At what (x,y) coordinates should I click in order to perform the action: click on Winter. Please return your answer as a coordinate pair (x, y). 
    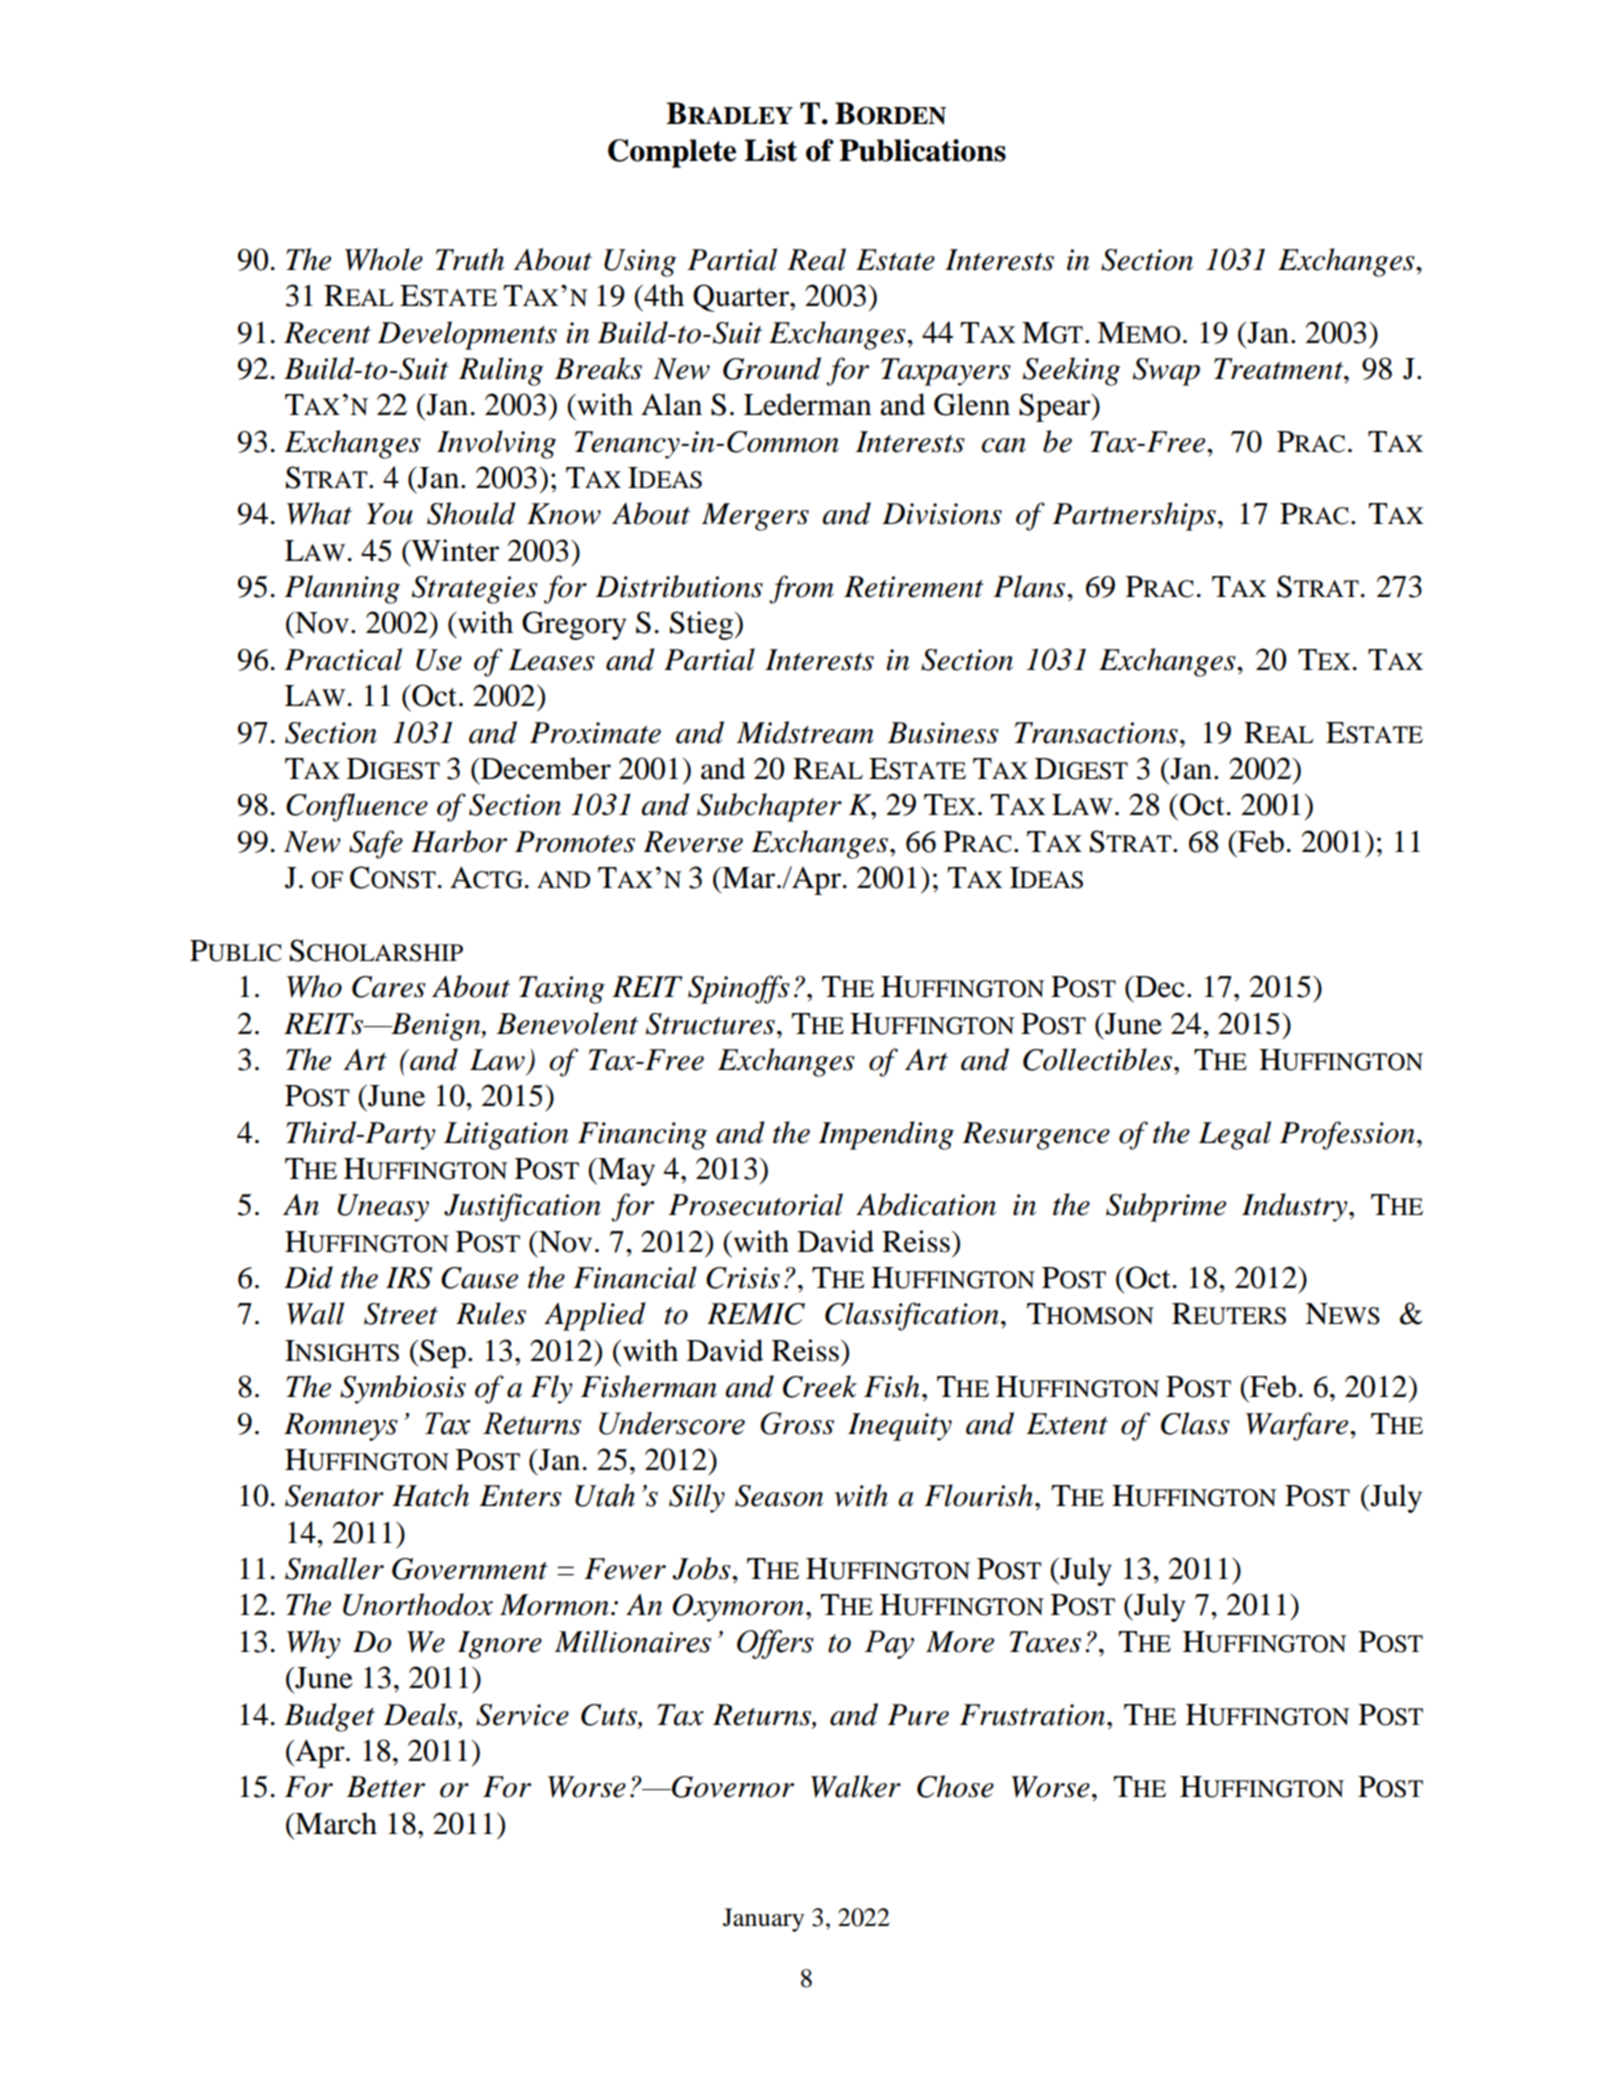
    Looking at the image, I should click on (454, 550).
